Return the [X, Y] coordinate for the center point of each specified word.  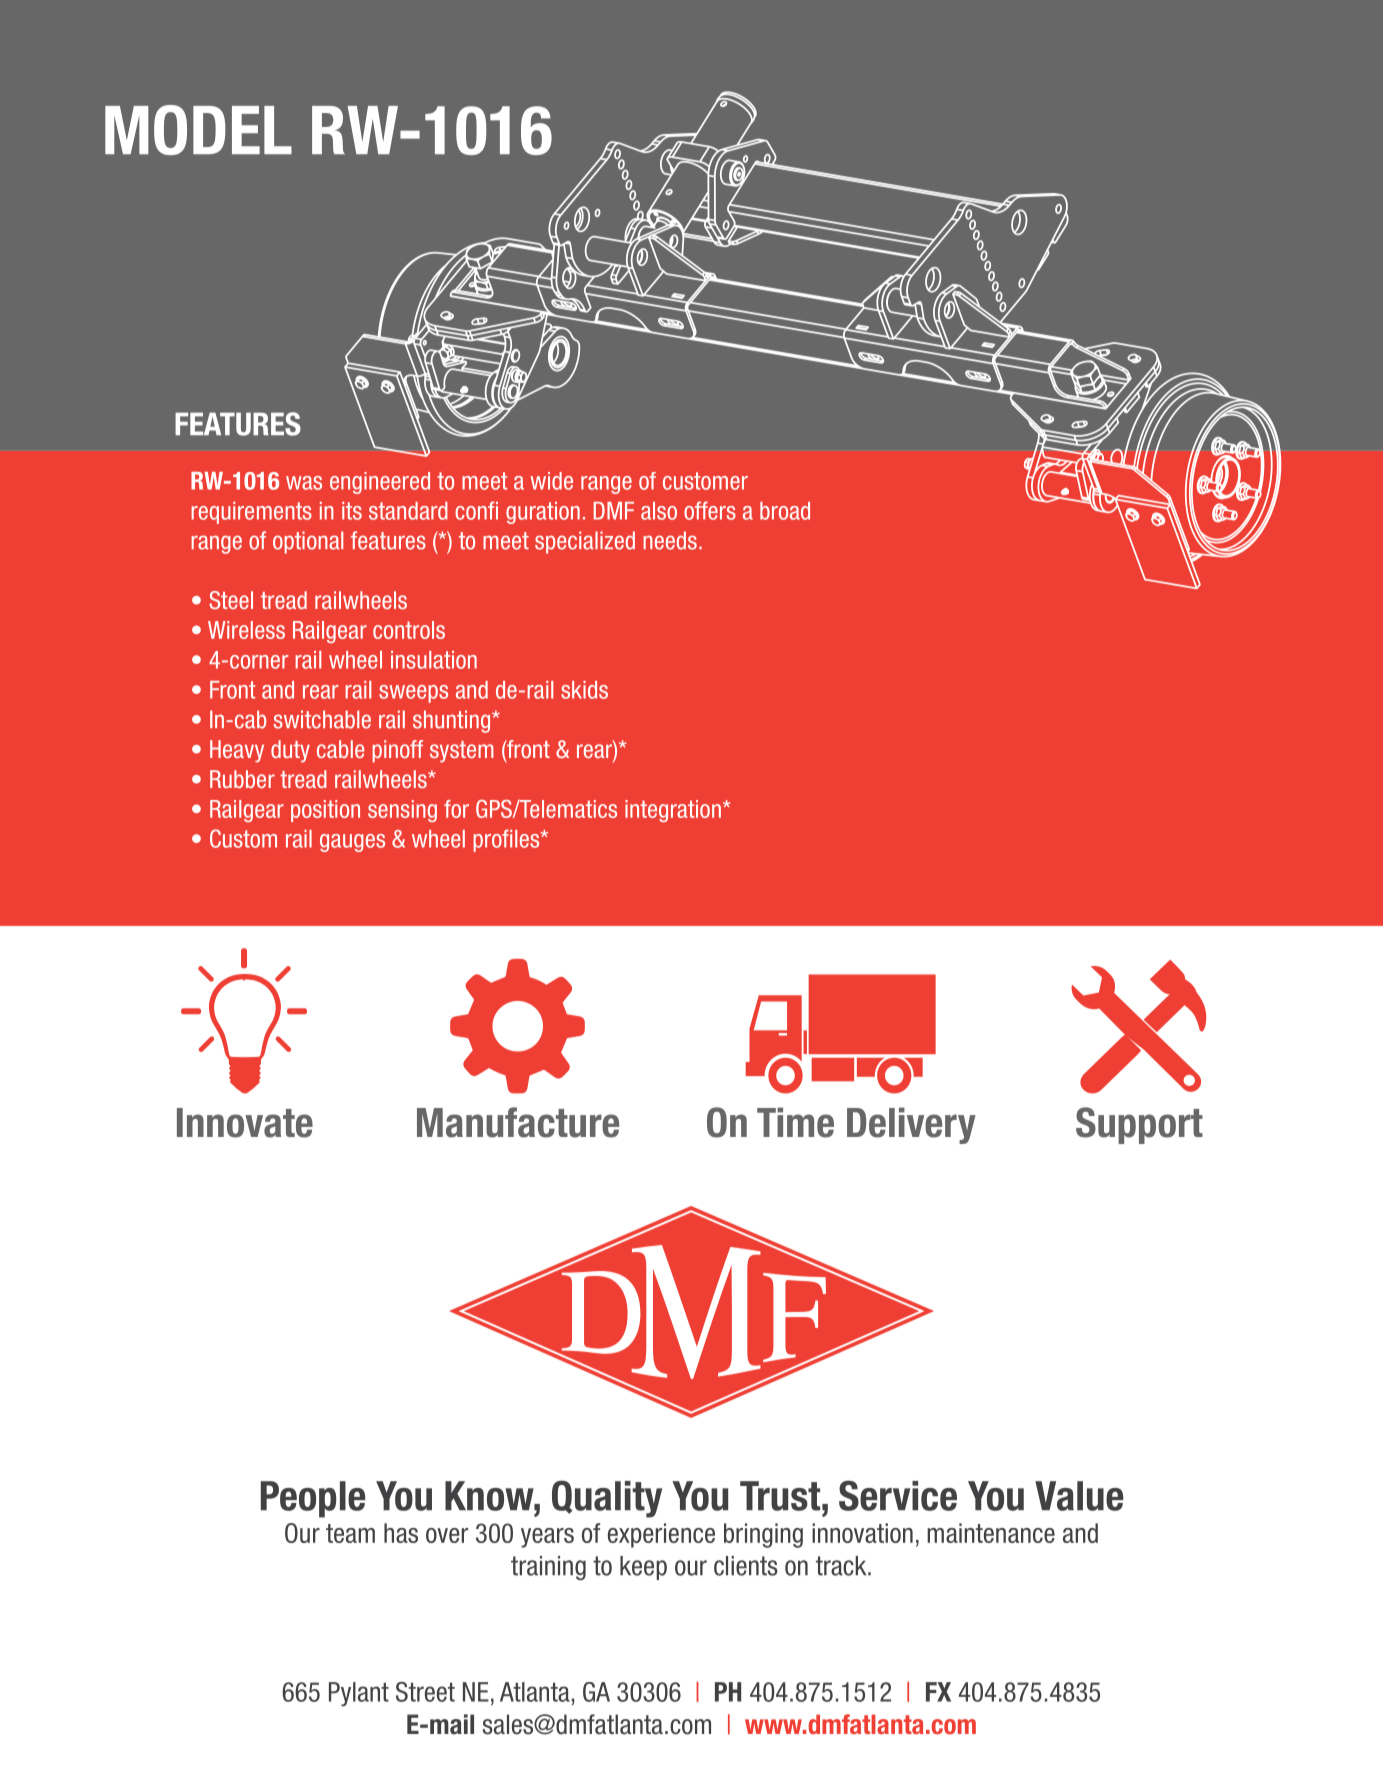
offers [710, 510]
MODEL [198, 130]
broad [785, 511]
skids [584, 690]
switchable [322, 719]
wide [552, 481]
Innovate [245, 1123]
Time [795, 1122]
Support [1139, 1125]
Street [425, 1692]
